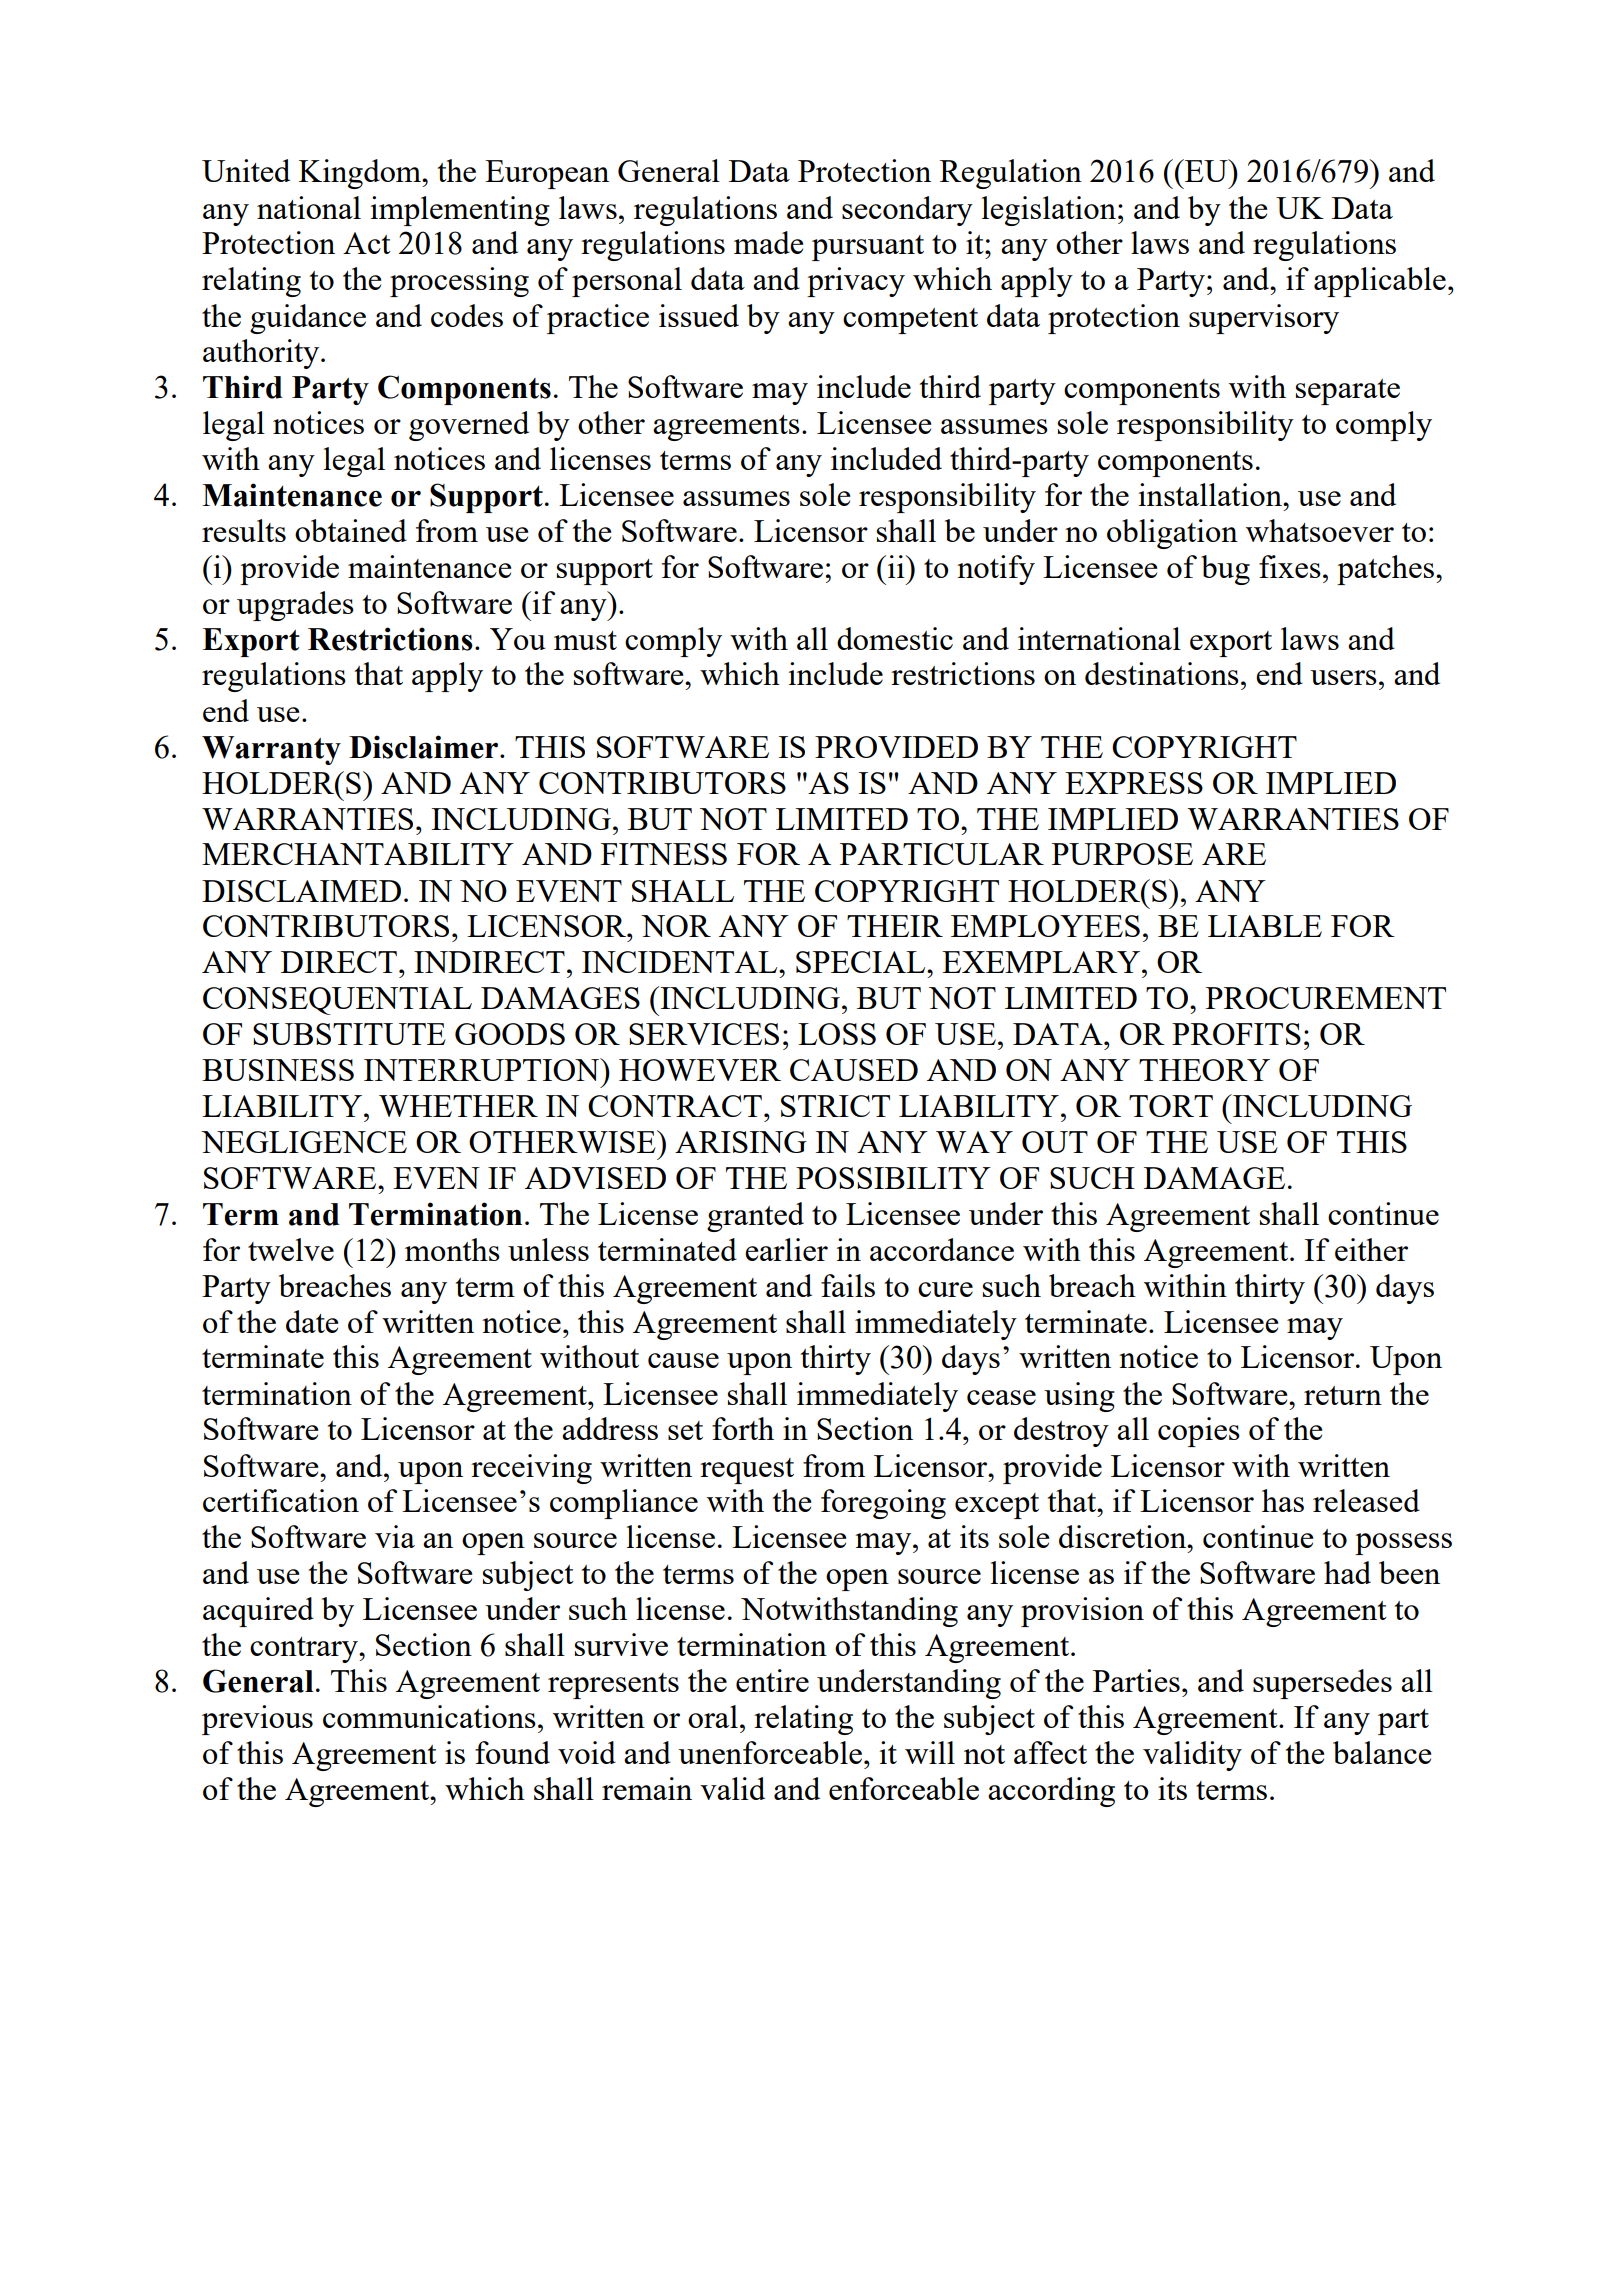  I want to click on LIABLE, so click(1265, 926).
